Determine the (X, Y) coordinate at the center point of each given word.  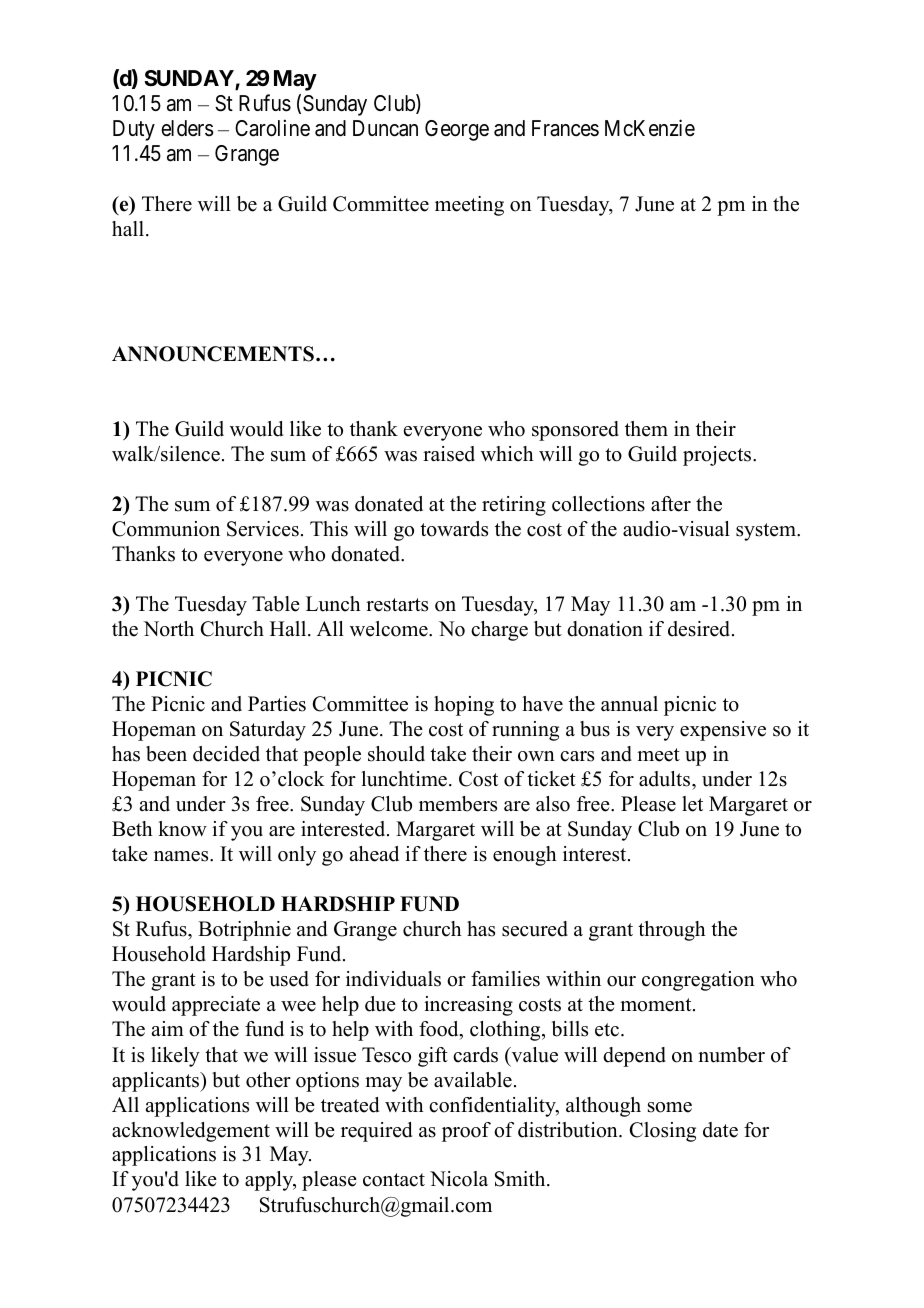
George (457, 130)
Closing (663, 1132)
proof (466, 1132)
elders (187, 128)
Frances (565, 128)
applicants (157, 1082)
